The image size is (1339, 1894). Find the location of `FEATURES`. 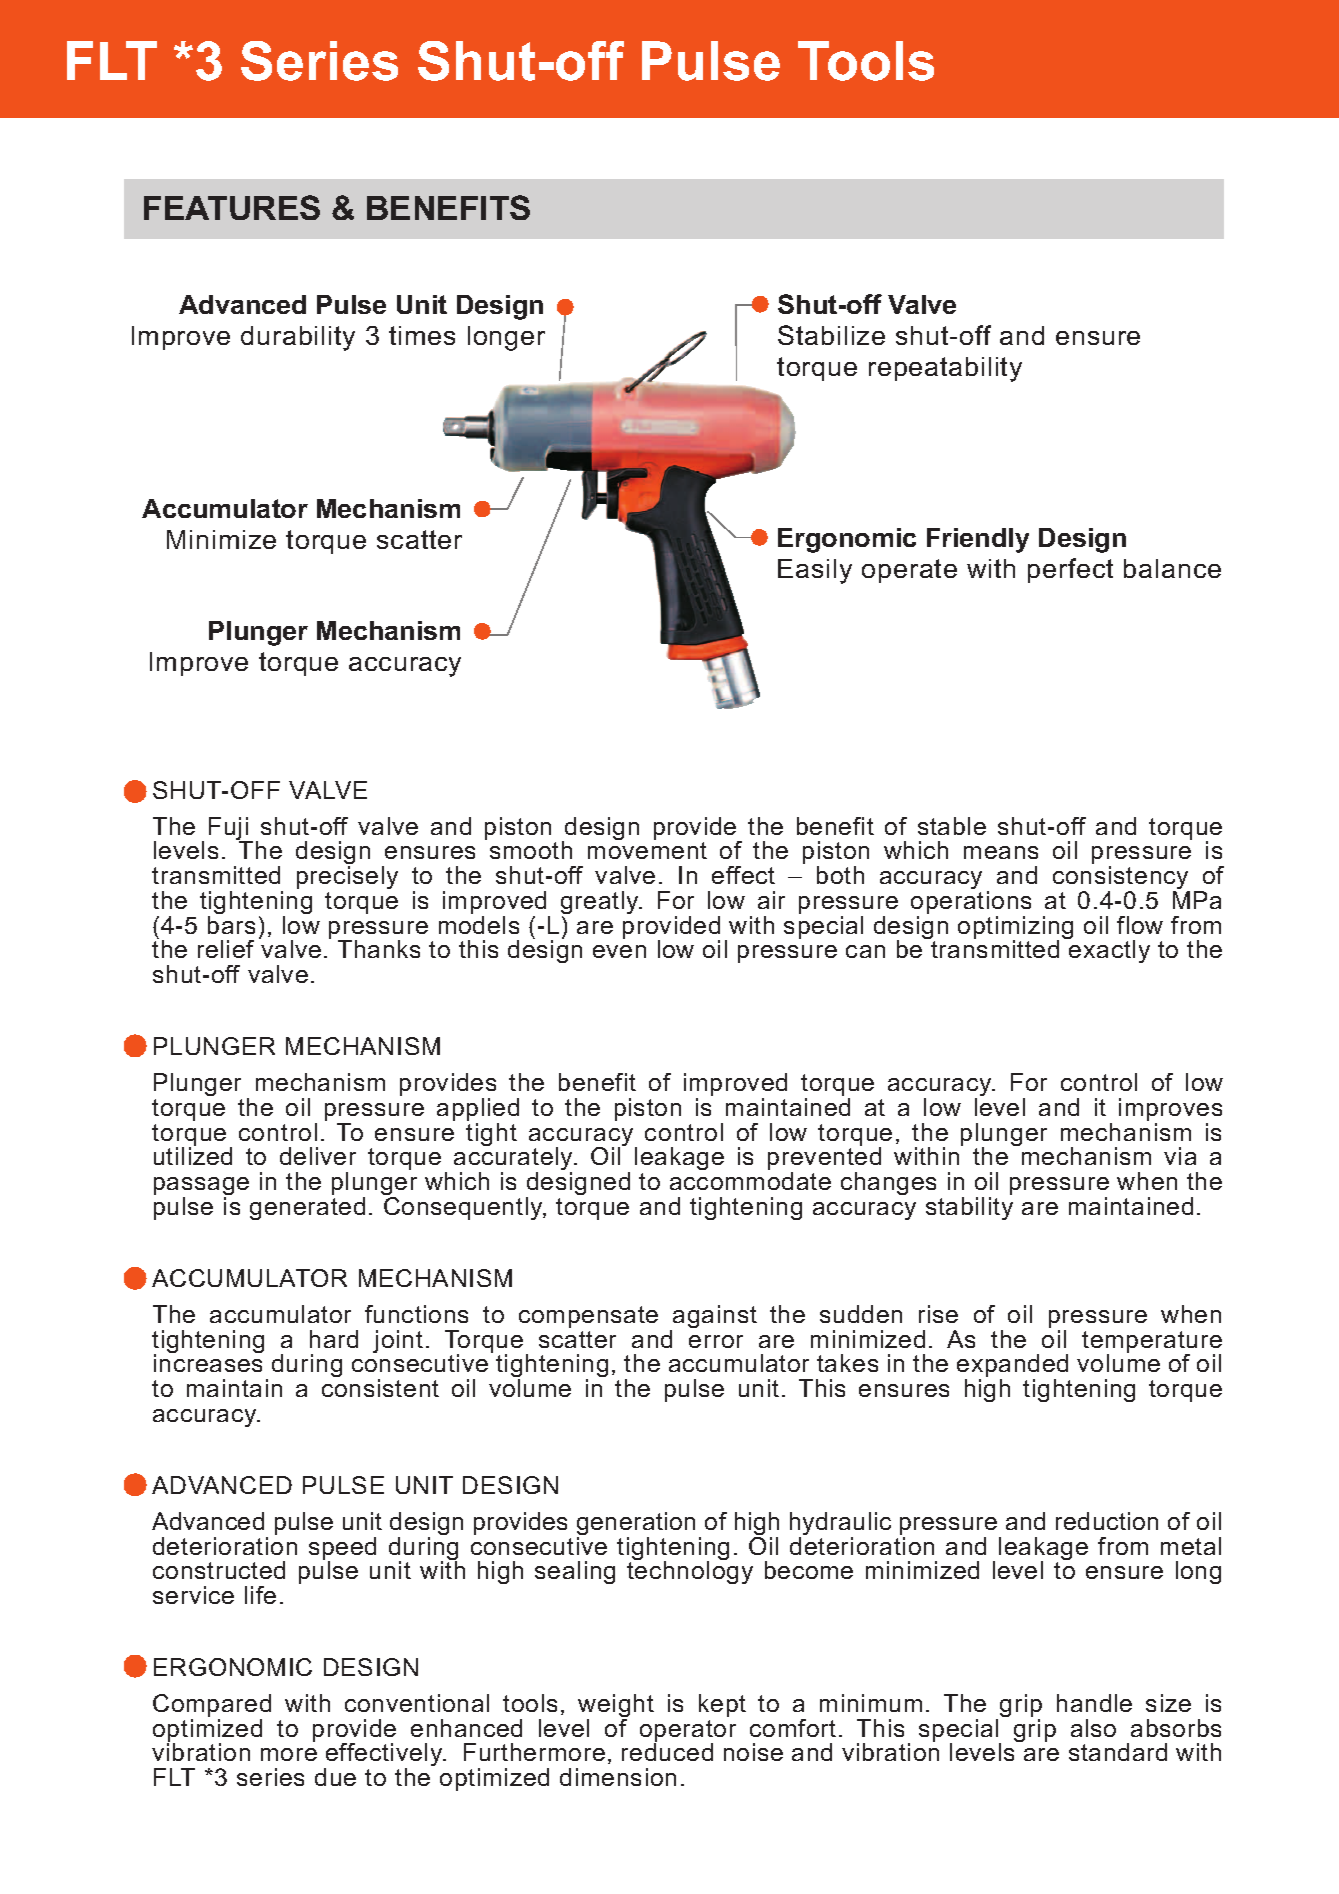

FEATURES is located at coordinates (232, 207).
